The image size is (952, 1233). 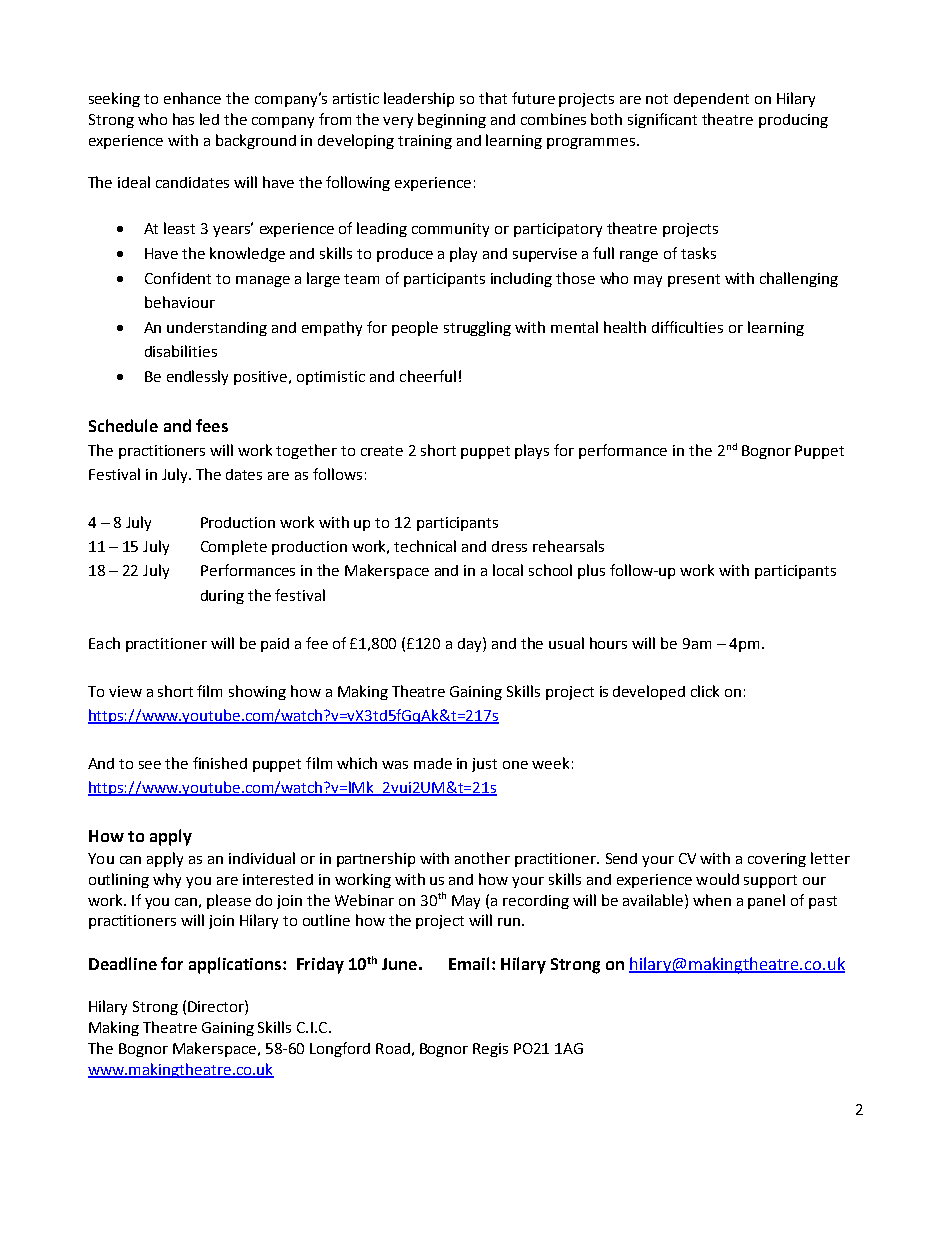 I want to click on beginning, so click(x=452, y=120).
